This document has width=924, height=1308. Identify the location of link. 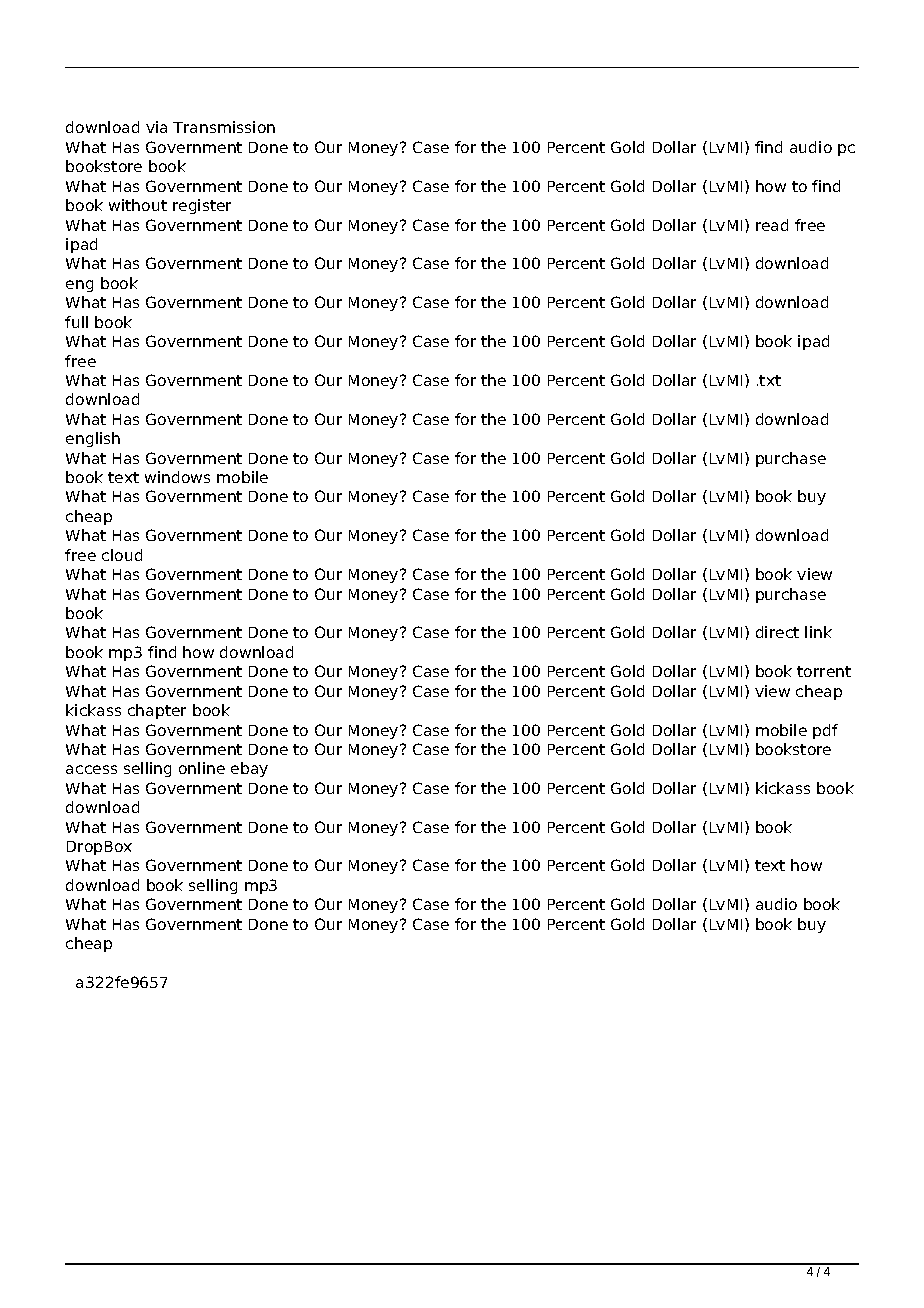
(818, 632).
